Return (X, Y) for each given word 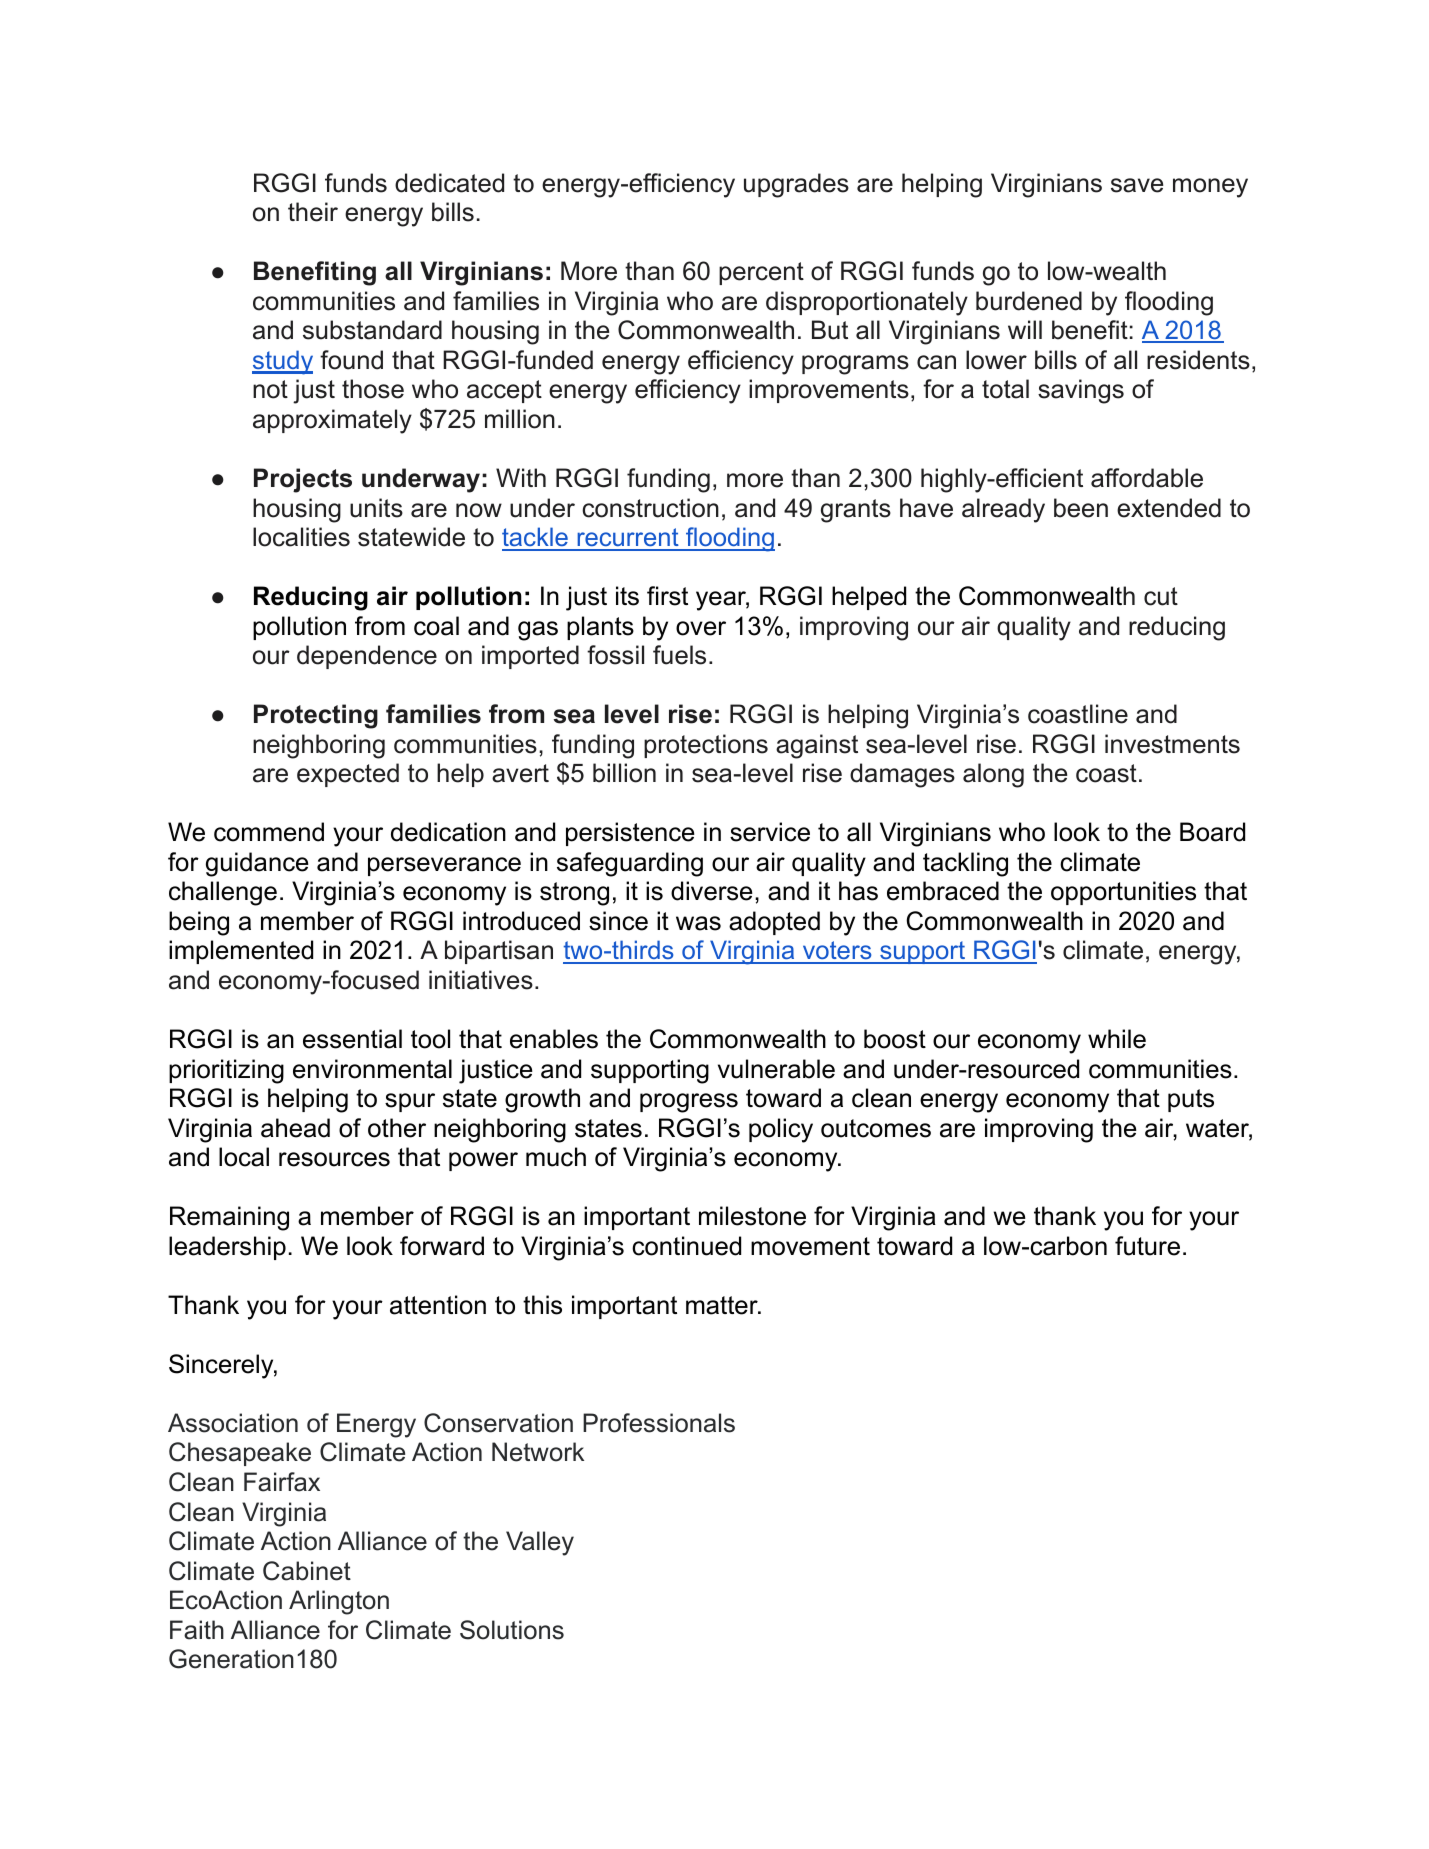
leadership (227, 1248)
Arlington (339, 1602)
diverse (712, 891)
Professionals (659, 1423)
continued (686, 1246)
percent (761, 273)
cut (1161, 596)
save (1137, 185)
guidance (257, 864)
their (313, 212)
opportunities (1123, 893)
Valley (540, 1543)
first (667, 596)
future (1147, 1246)
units (376, 508)
